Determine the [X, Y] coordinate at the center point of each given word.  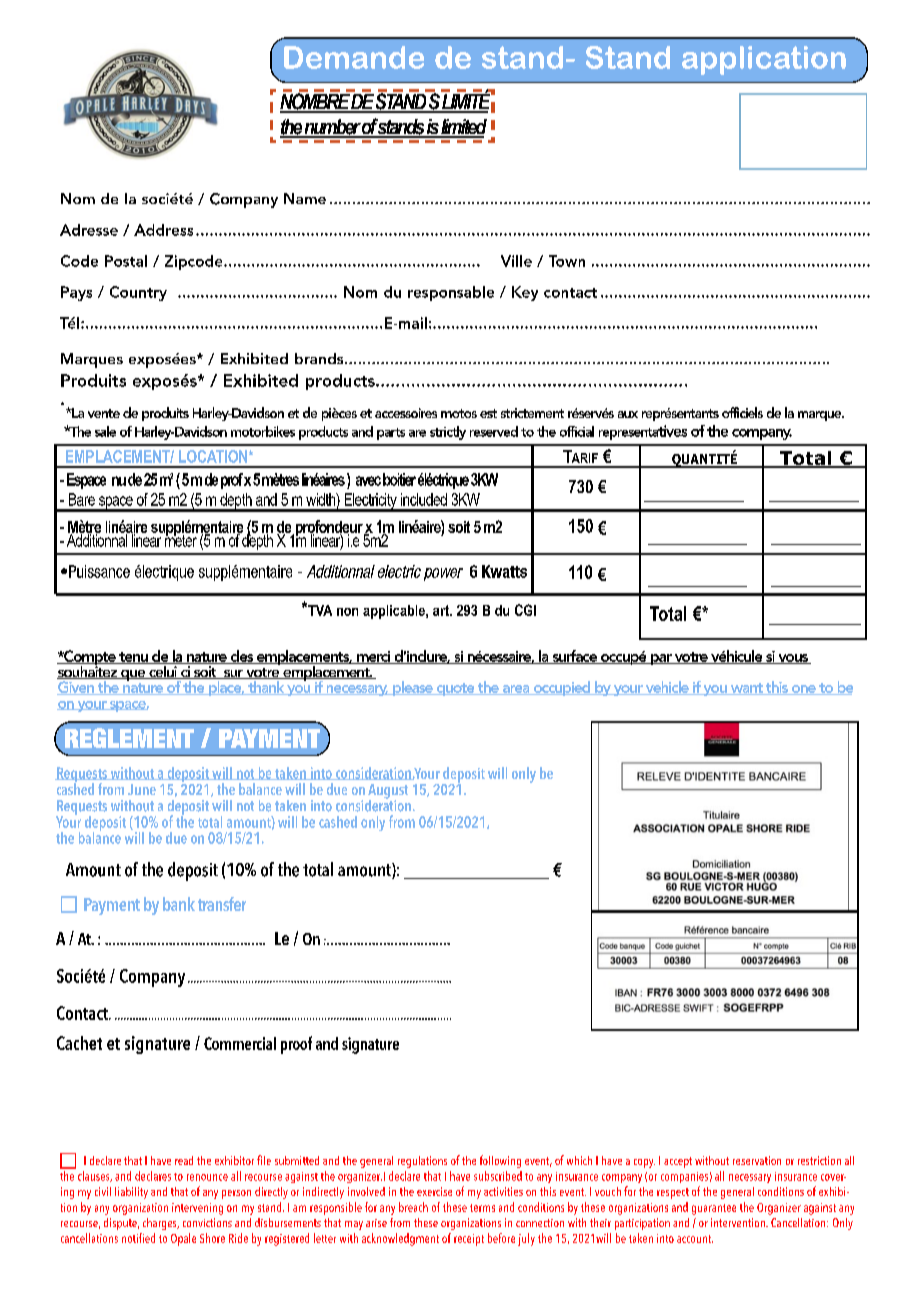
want [746, 689]
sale [105, 431]
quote [455, 689]
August [388, 792]
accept [678, 1162]
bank [179, 904]
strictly [448, 433]
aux [628, 414]
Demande [354, 57]
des [242, 657]
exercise [434, 1191]
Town [567, 261]
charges [161, 1224]
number [332, 128]
